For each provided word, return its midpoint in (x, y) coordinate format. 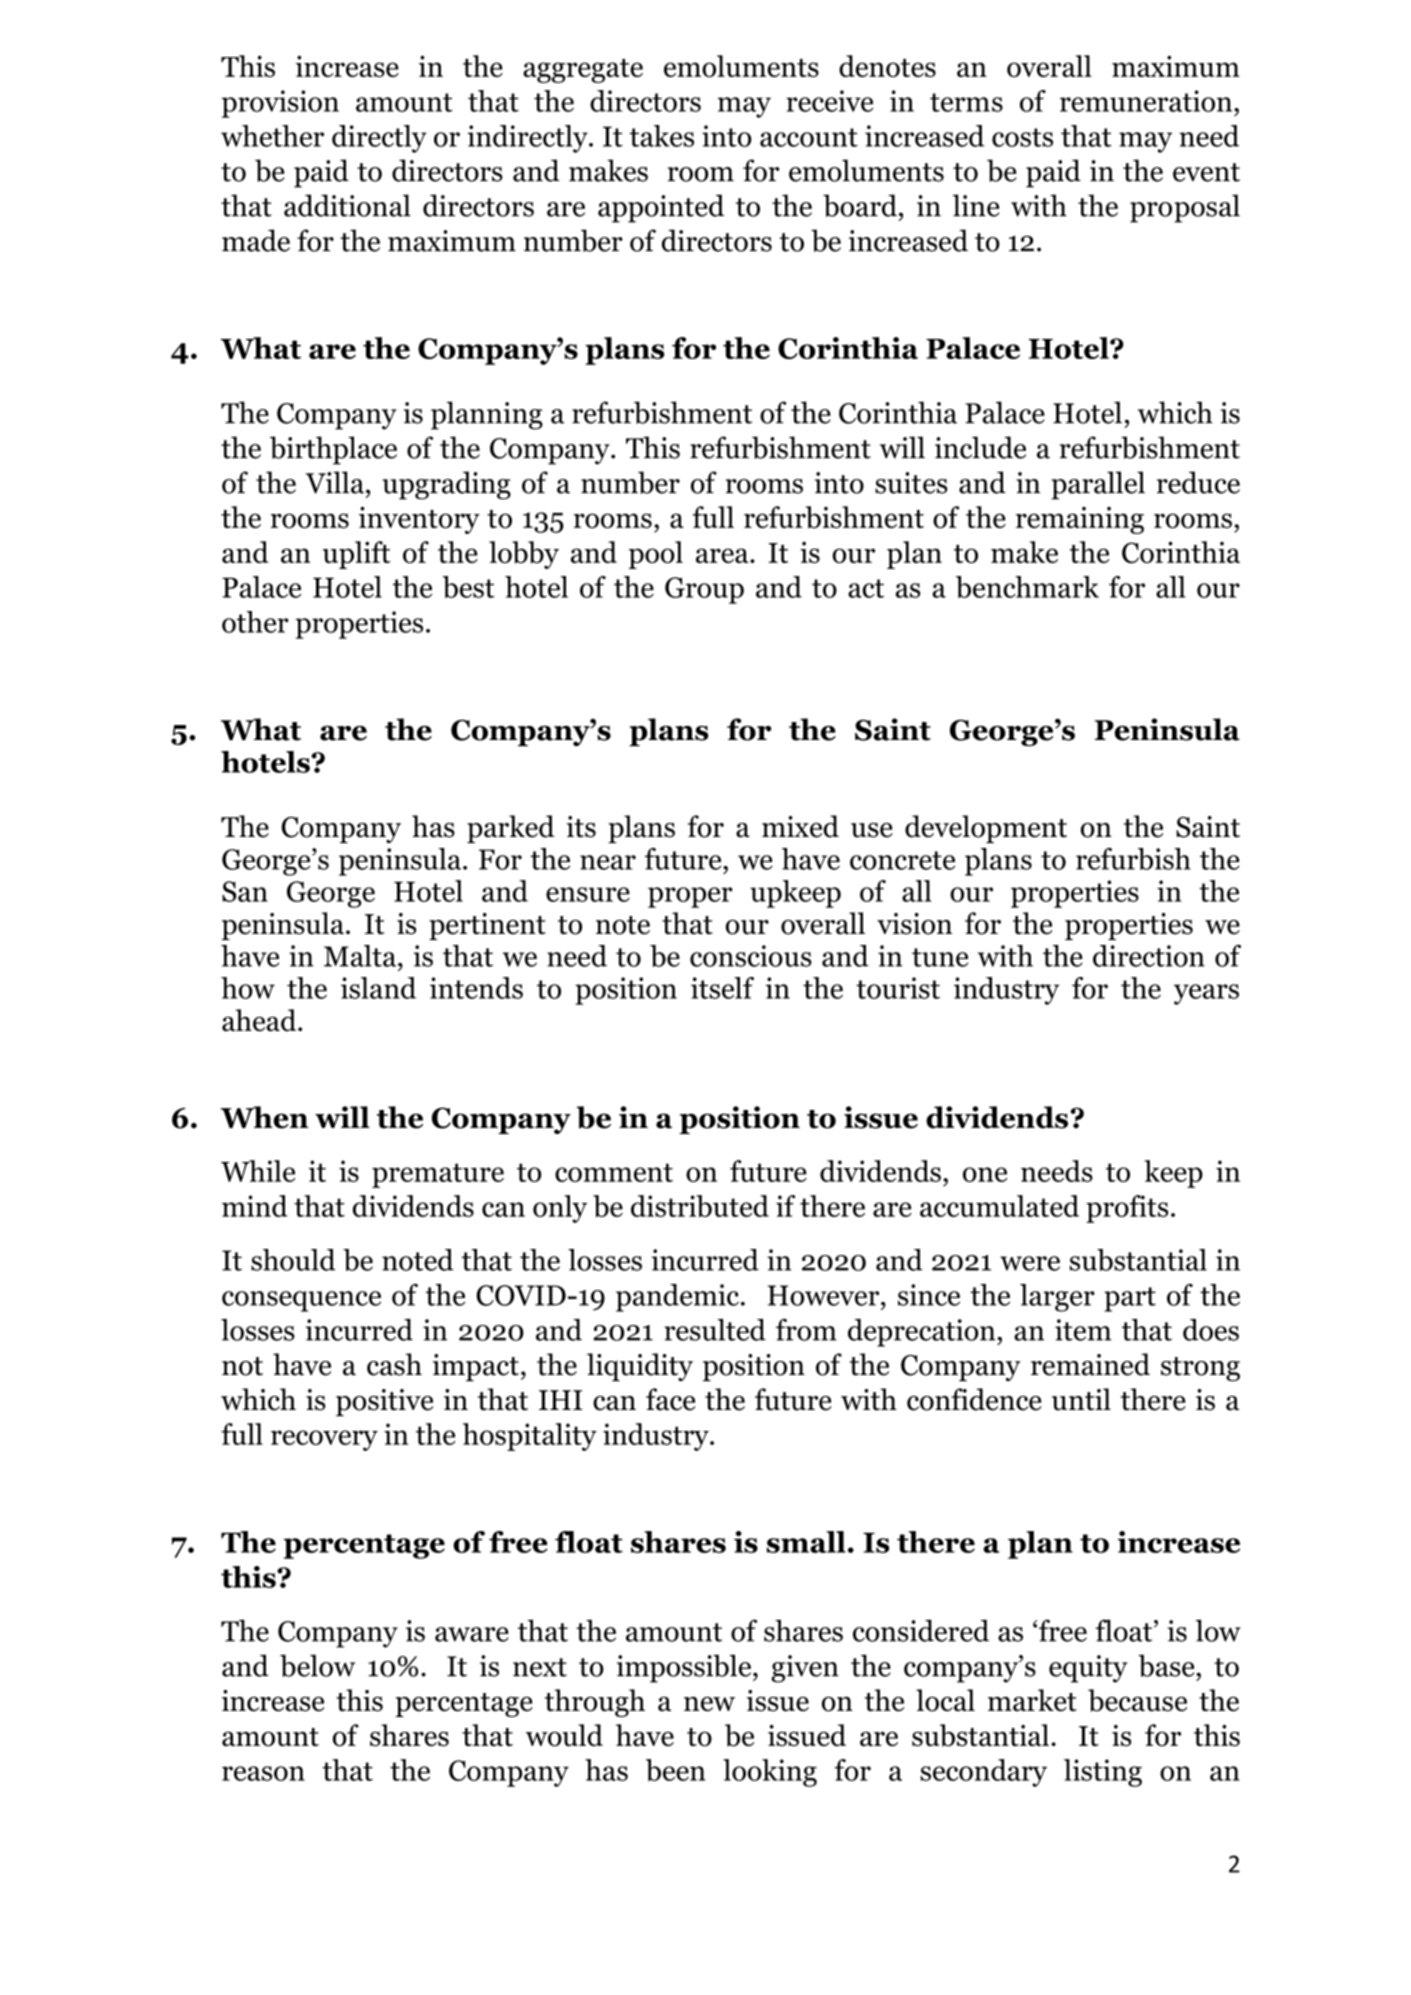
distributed (700, 1206)
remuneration (1147, 101)
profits (1127, 1209)
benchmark (1027, 587)
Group (704, 590)
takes (662, 136)
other (255, 622)
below (317, 1665)
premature (438, 1175)
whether (272, 136)
